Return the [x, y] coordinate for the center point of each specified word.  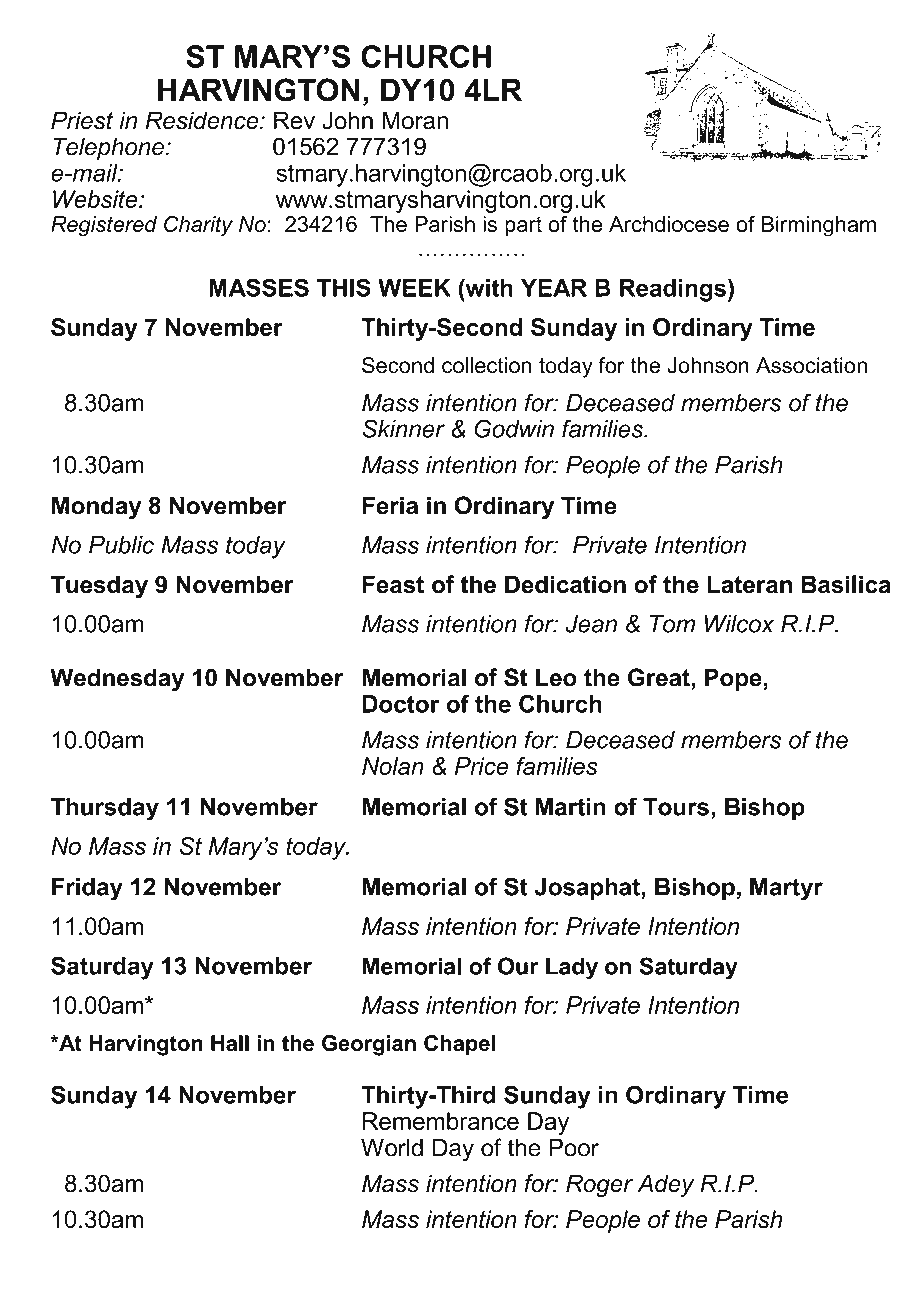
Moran [415, 120]
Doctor [401, 704]
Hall [230, 1043]
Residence [203, 120]
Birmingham [819, 226]
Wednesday [117, 680]
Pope [733, 679]
